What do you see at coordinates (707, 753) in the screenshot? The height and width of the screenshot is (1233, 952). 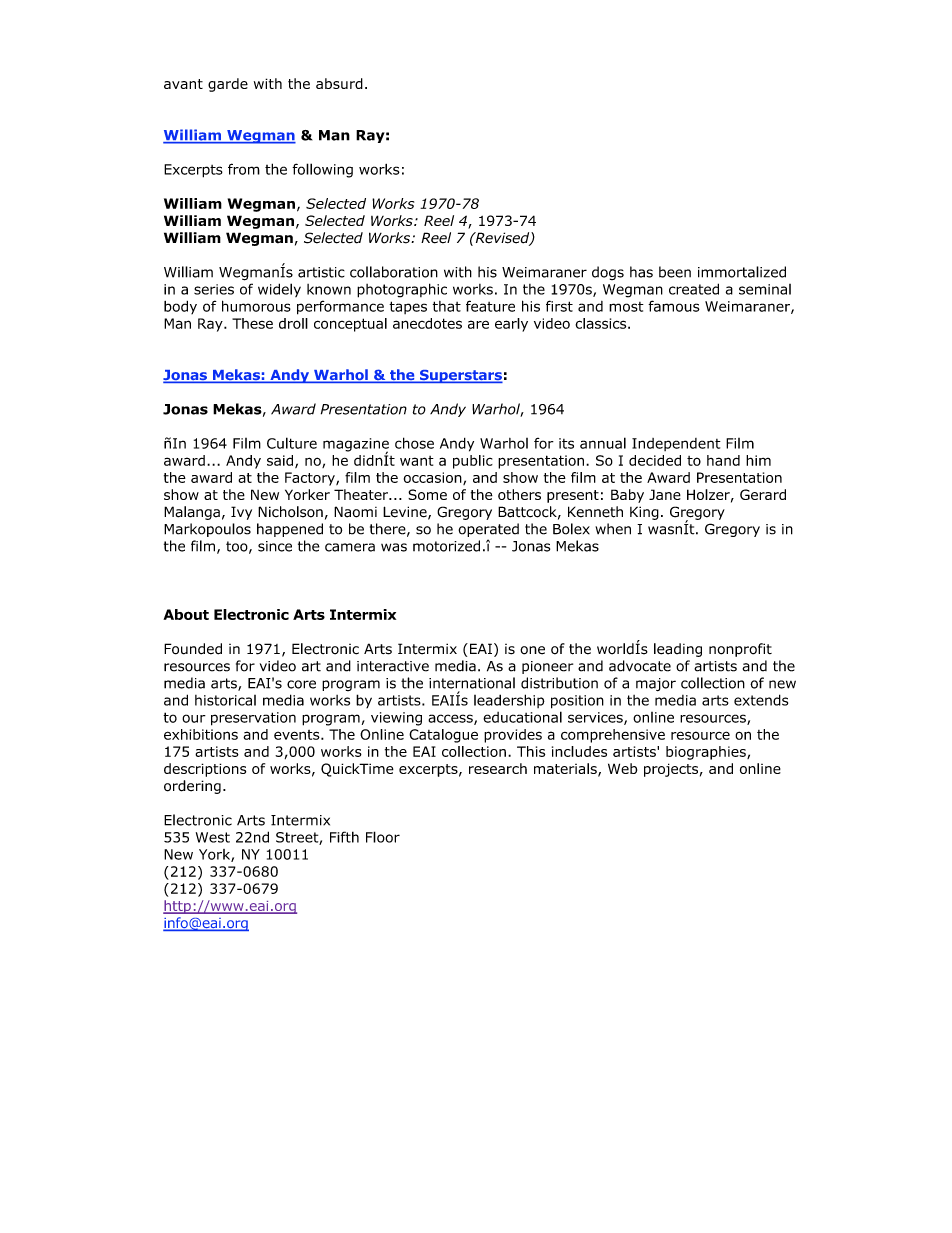 I see `biographies` at bounding box center [707, 753].
